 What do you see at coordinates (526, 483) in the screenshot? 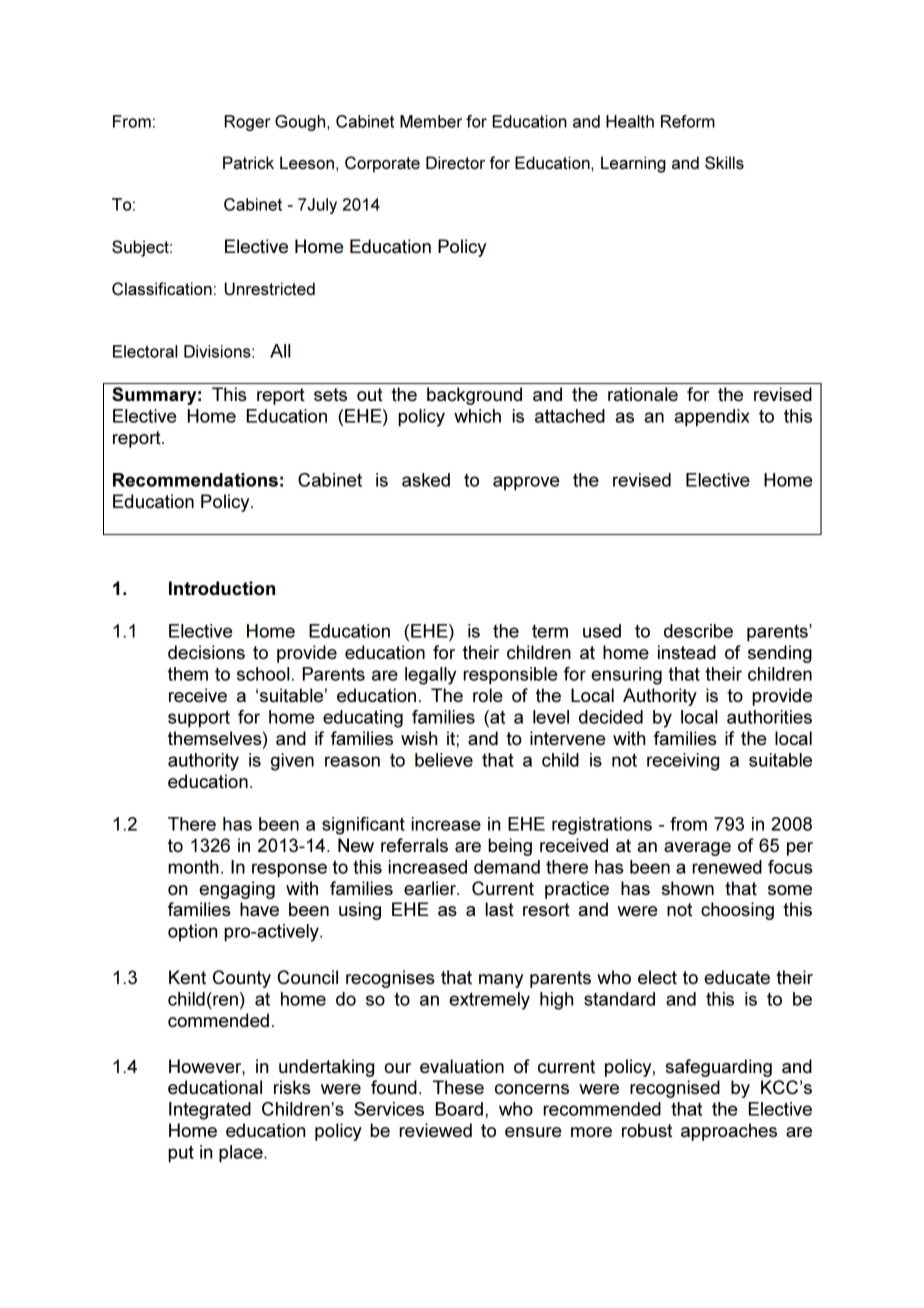
I see `approve` at bounding box center [526, 483].
